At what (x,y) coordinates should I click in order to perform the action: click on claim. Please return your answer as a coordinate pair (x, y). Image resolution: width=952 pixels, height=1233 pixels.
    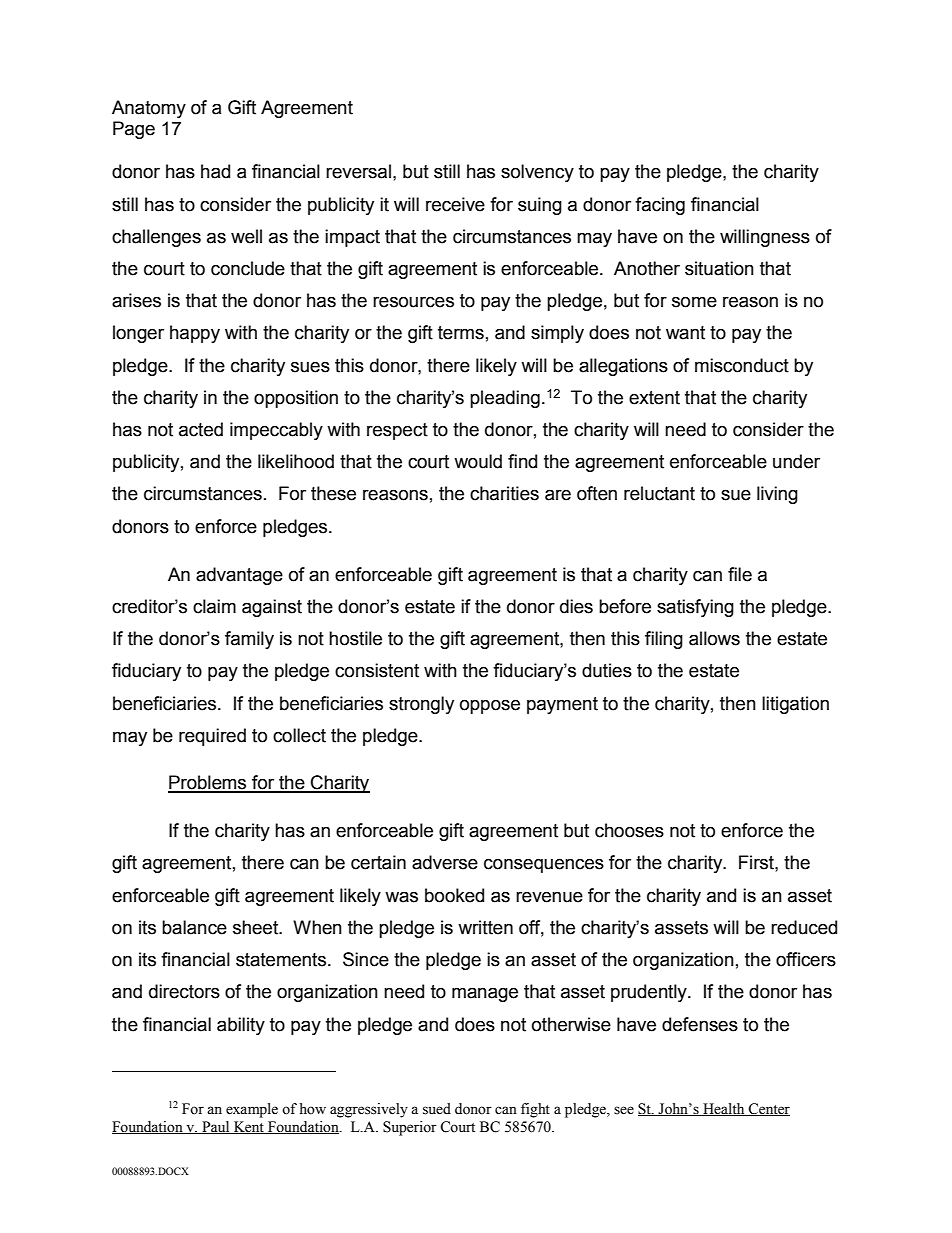
    Looking at the image, I should click on (214, 606).
